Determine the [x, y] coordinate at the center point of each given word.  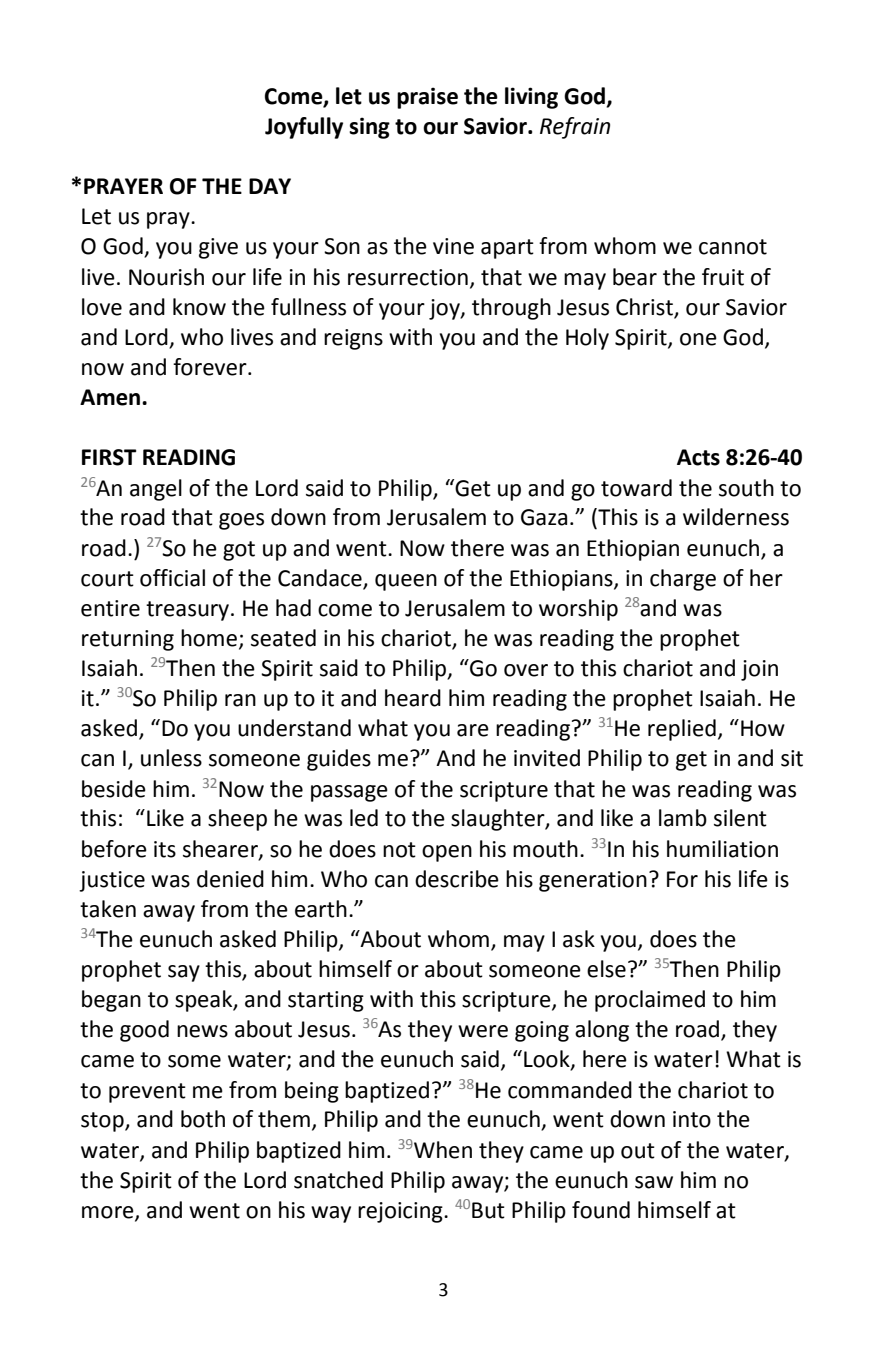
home [209, 638]
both [203, 1119]
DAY [270, 186]
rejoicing [401, 1212]
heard [413, 698]
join [759, 670]
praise [427, 98]
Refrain [575, 128]
